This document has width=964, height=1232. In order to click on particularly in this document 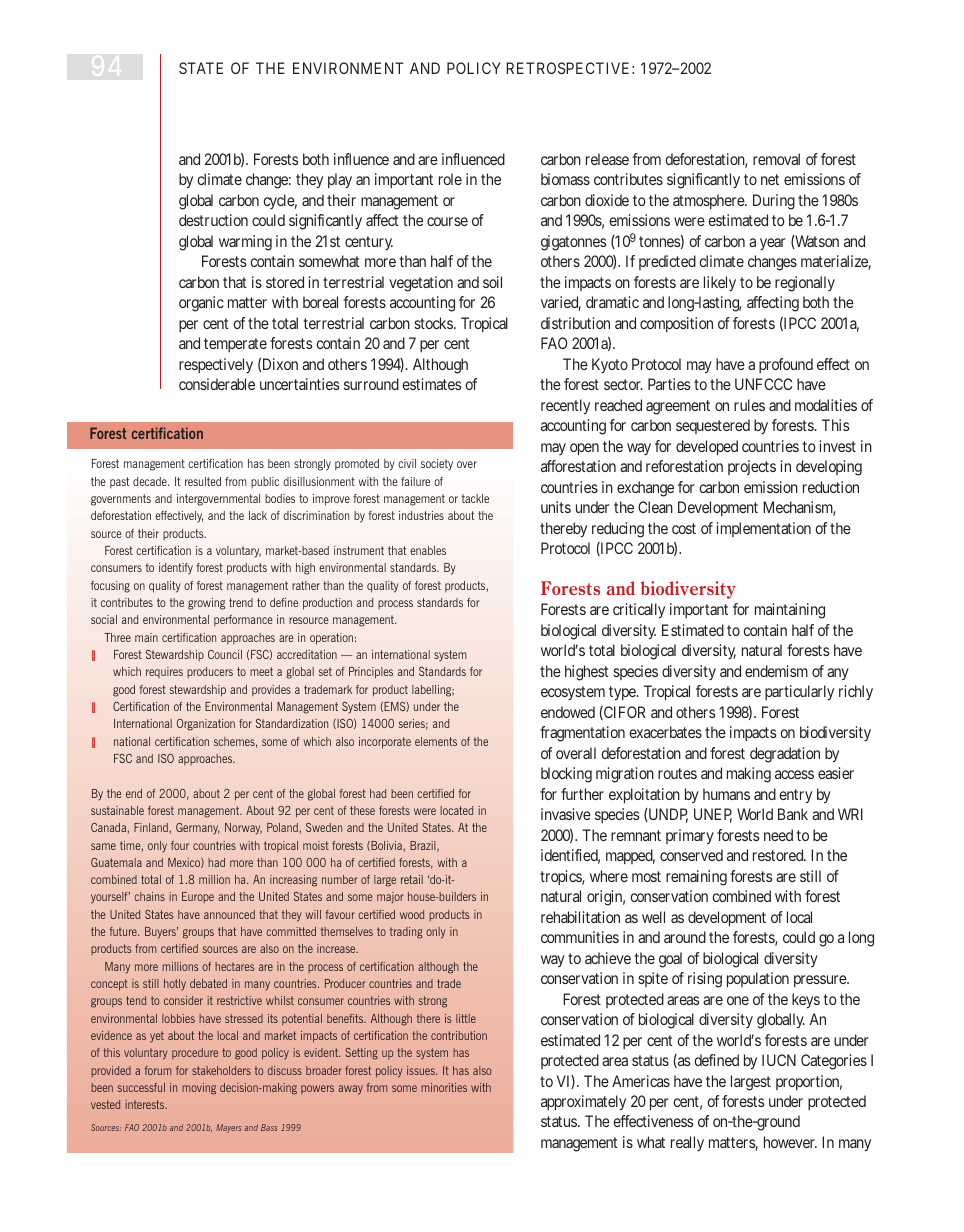, I will do `click(799, 693)`.
